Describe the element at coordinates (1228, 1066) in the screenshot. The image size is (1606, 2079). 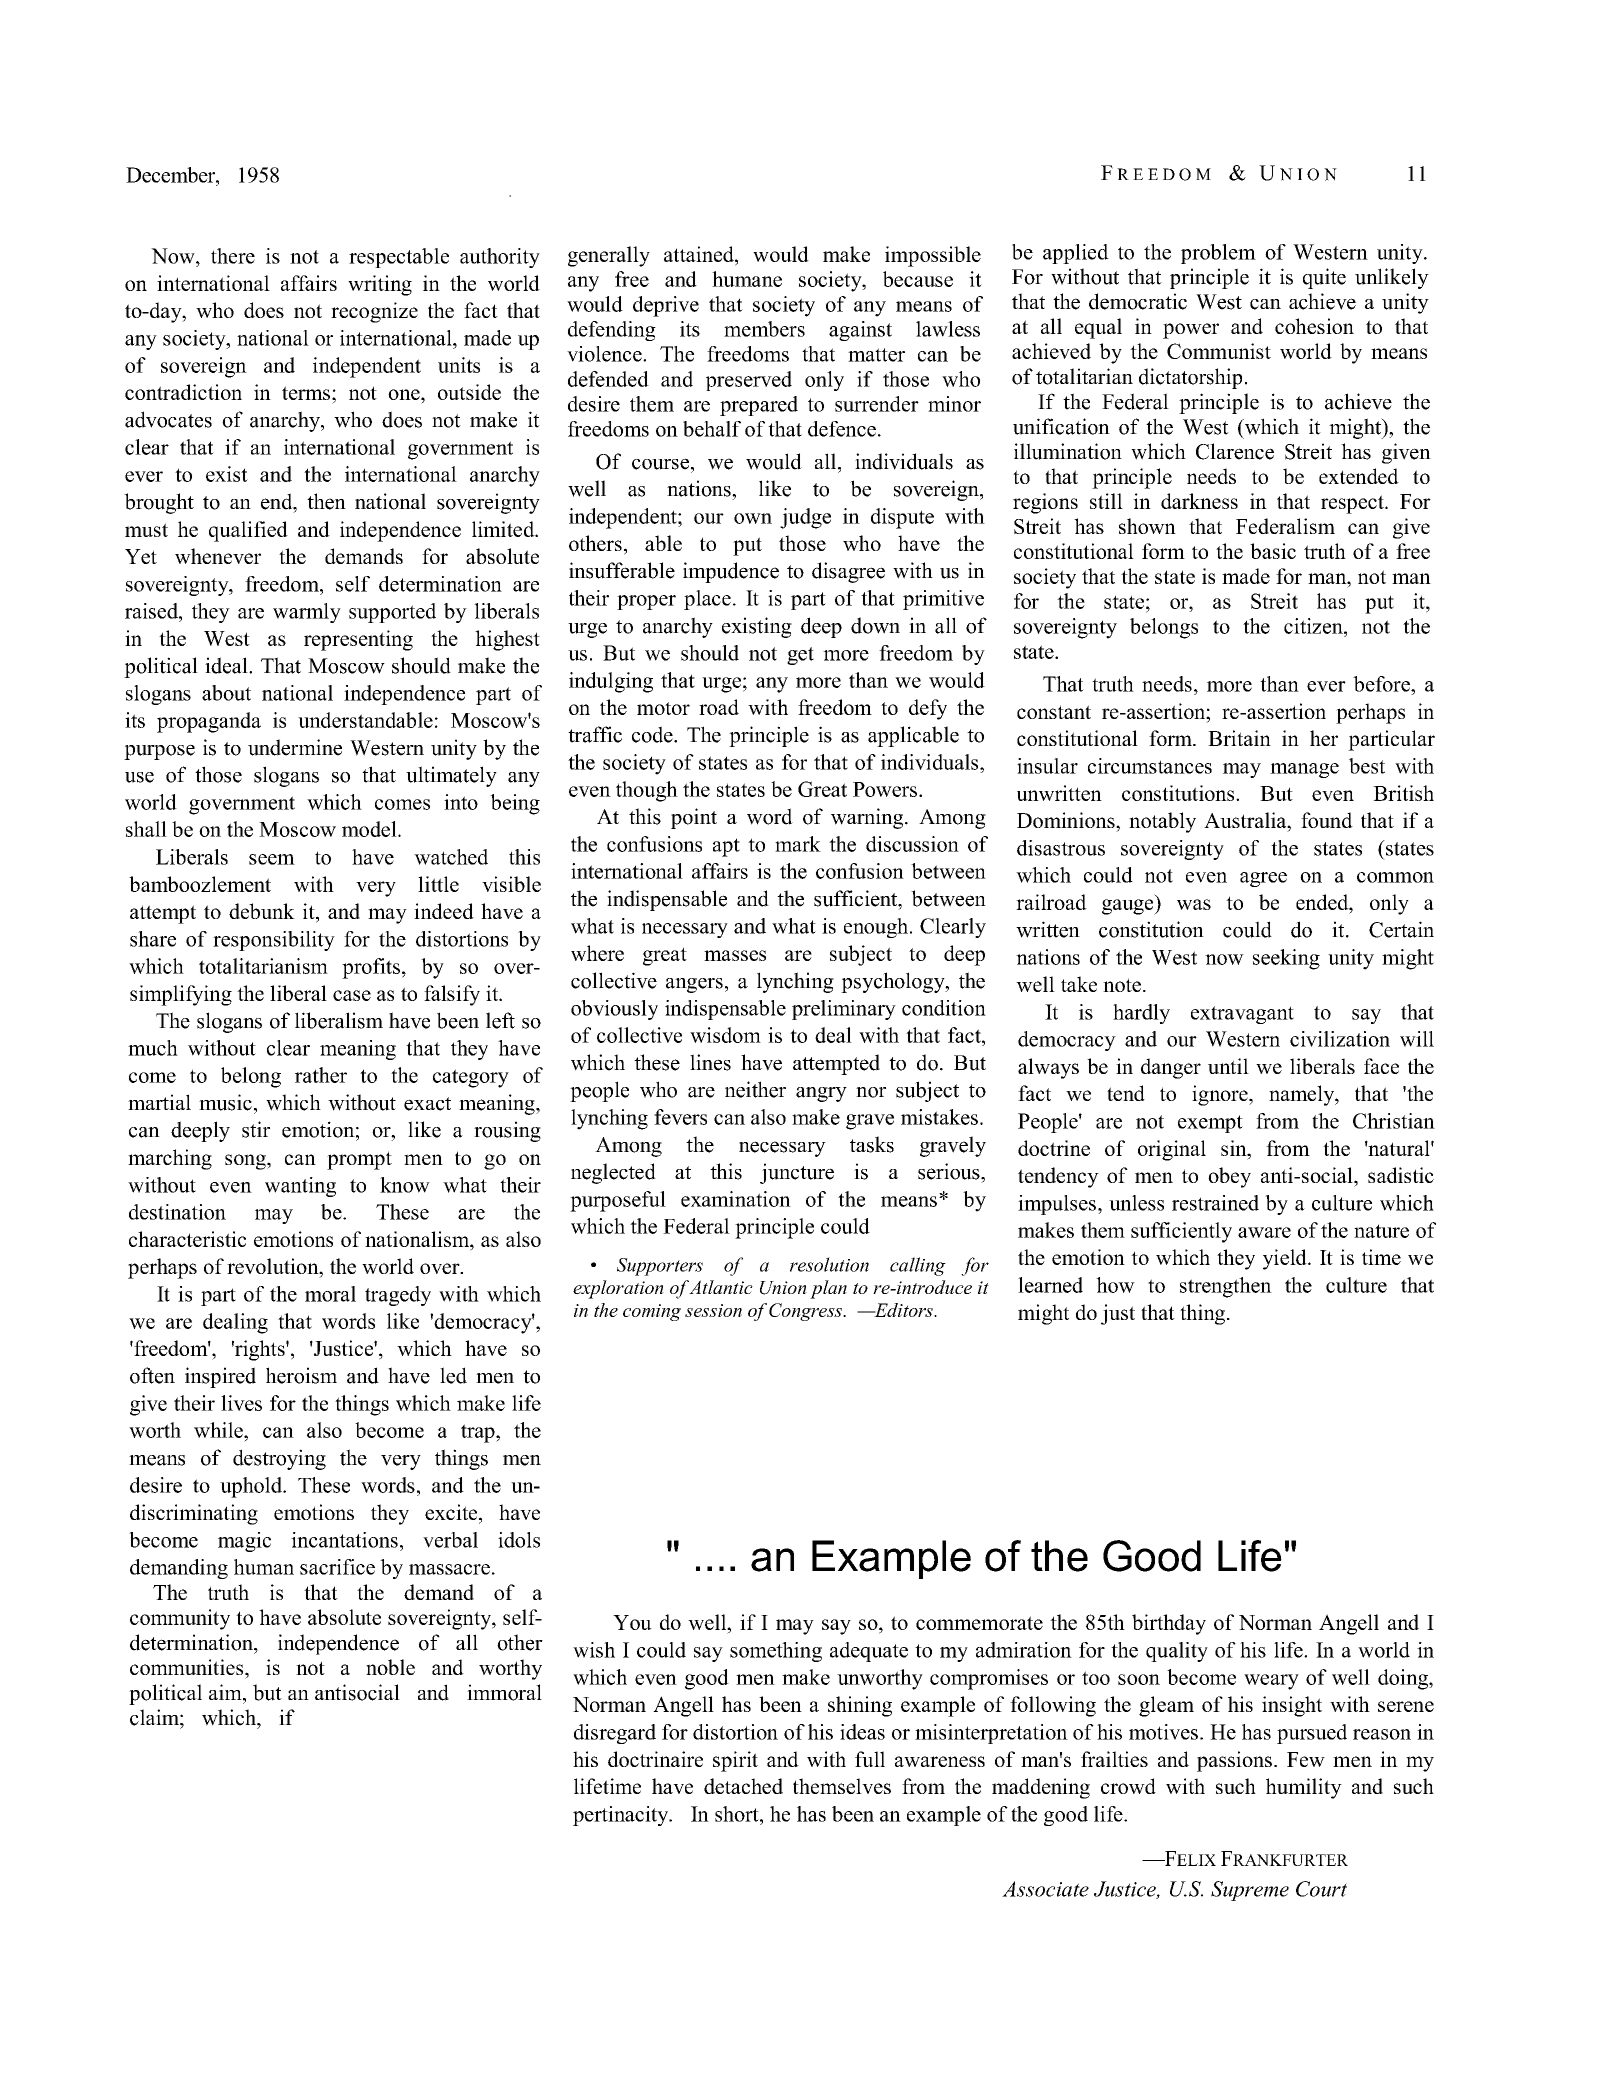
I see `until` at that location.
